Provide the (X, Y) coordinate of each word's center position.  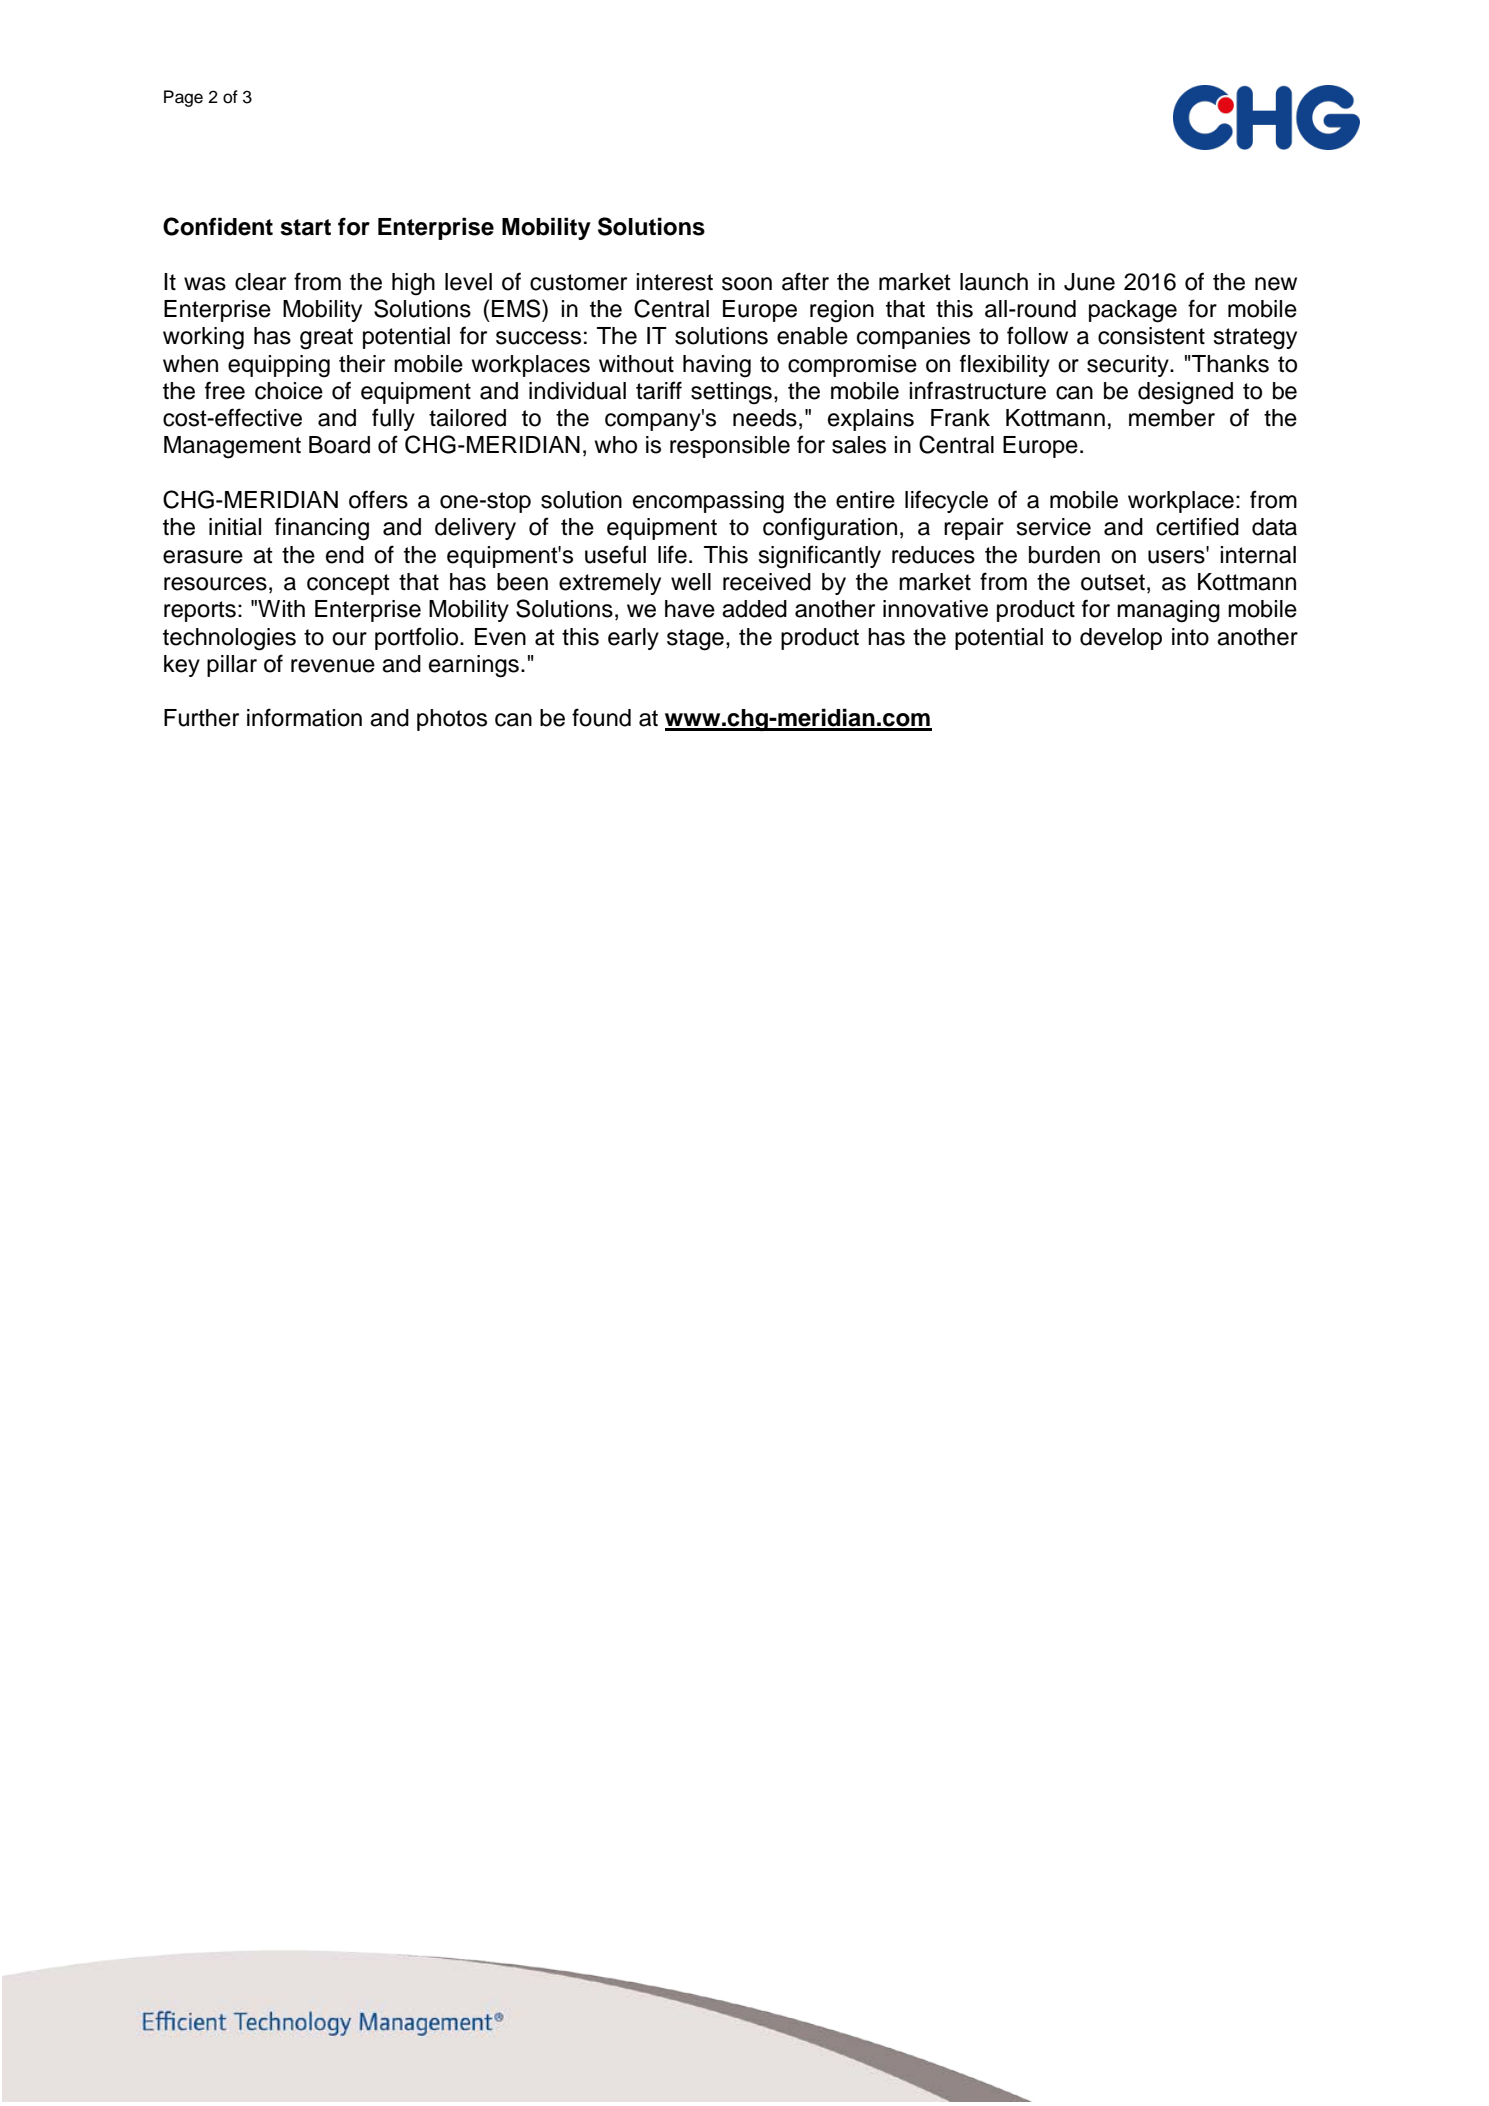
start (306, 227)
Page (183, 98)
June (1089, 282)
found (601, 717)
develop (1121, 639)
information (304, 717)
